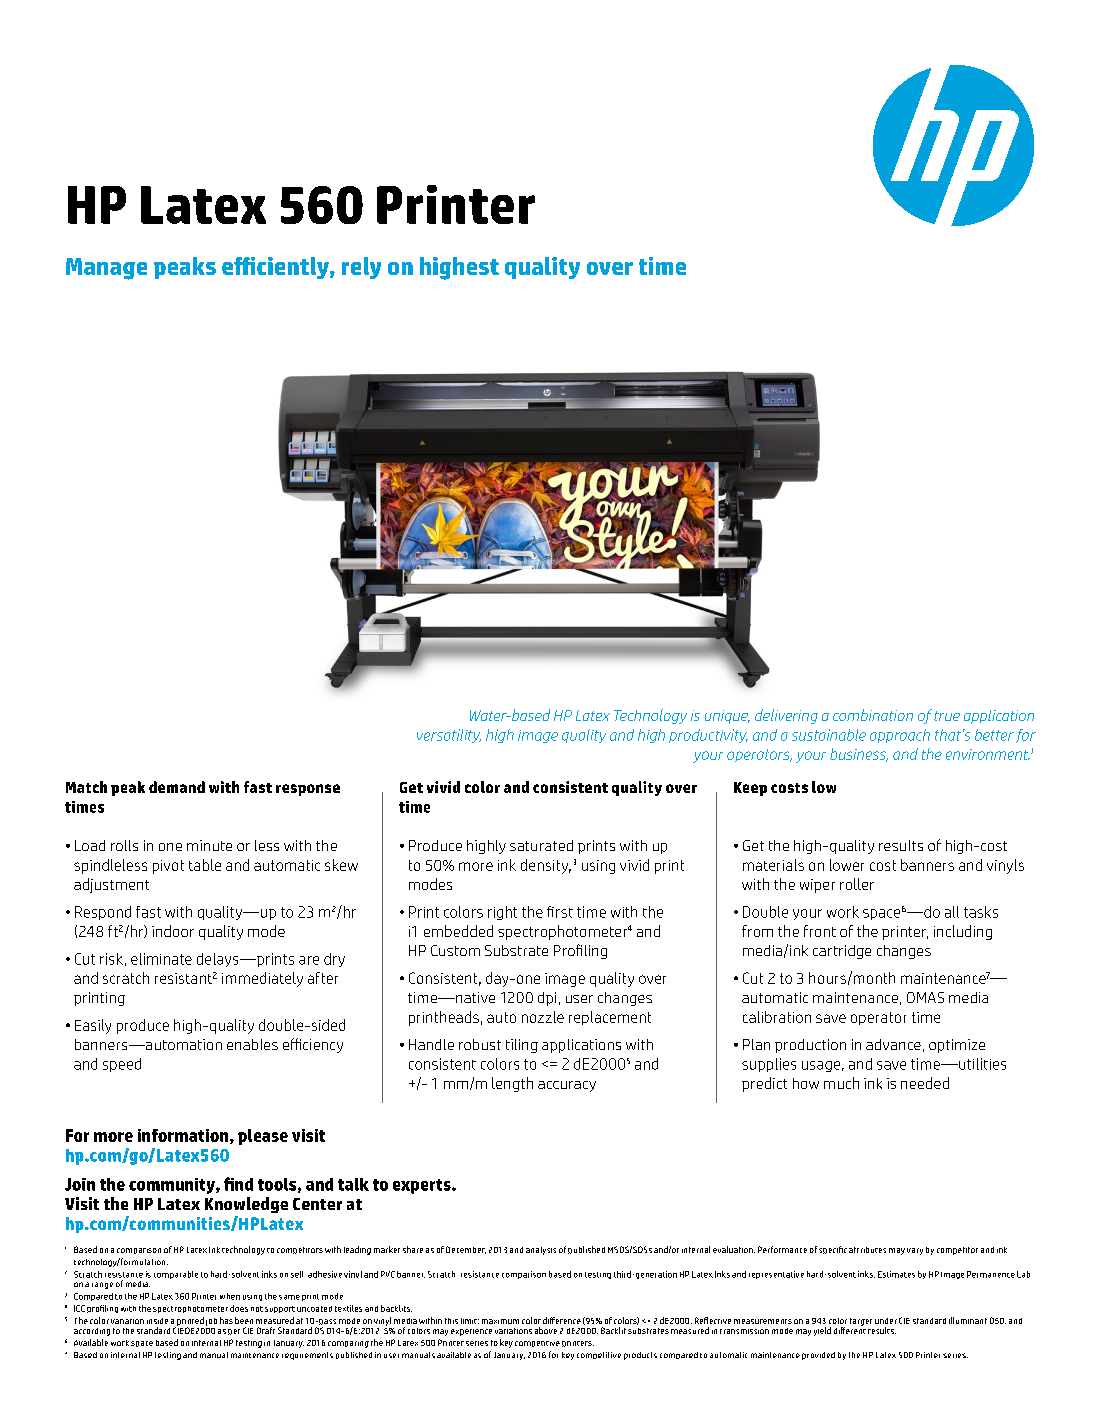 Image resolution: width=1099 pixels, height=1423 pixels. I want to click on advance, so click(893, 1044).
